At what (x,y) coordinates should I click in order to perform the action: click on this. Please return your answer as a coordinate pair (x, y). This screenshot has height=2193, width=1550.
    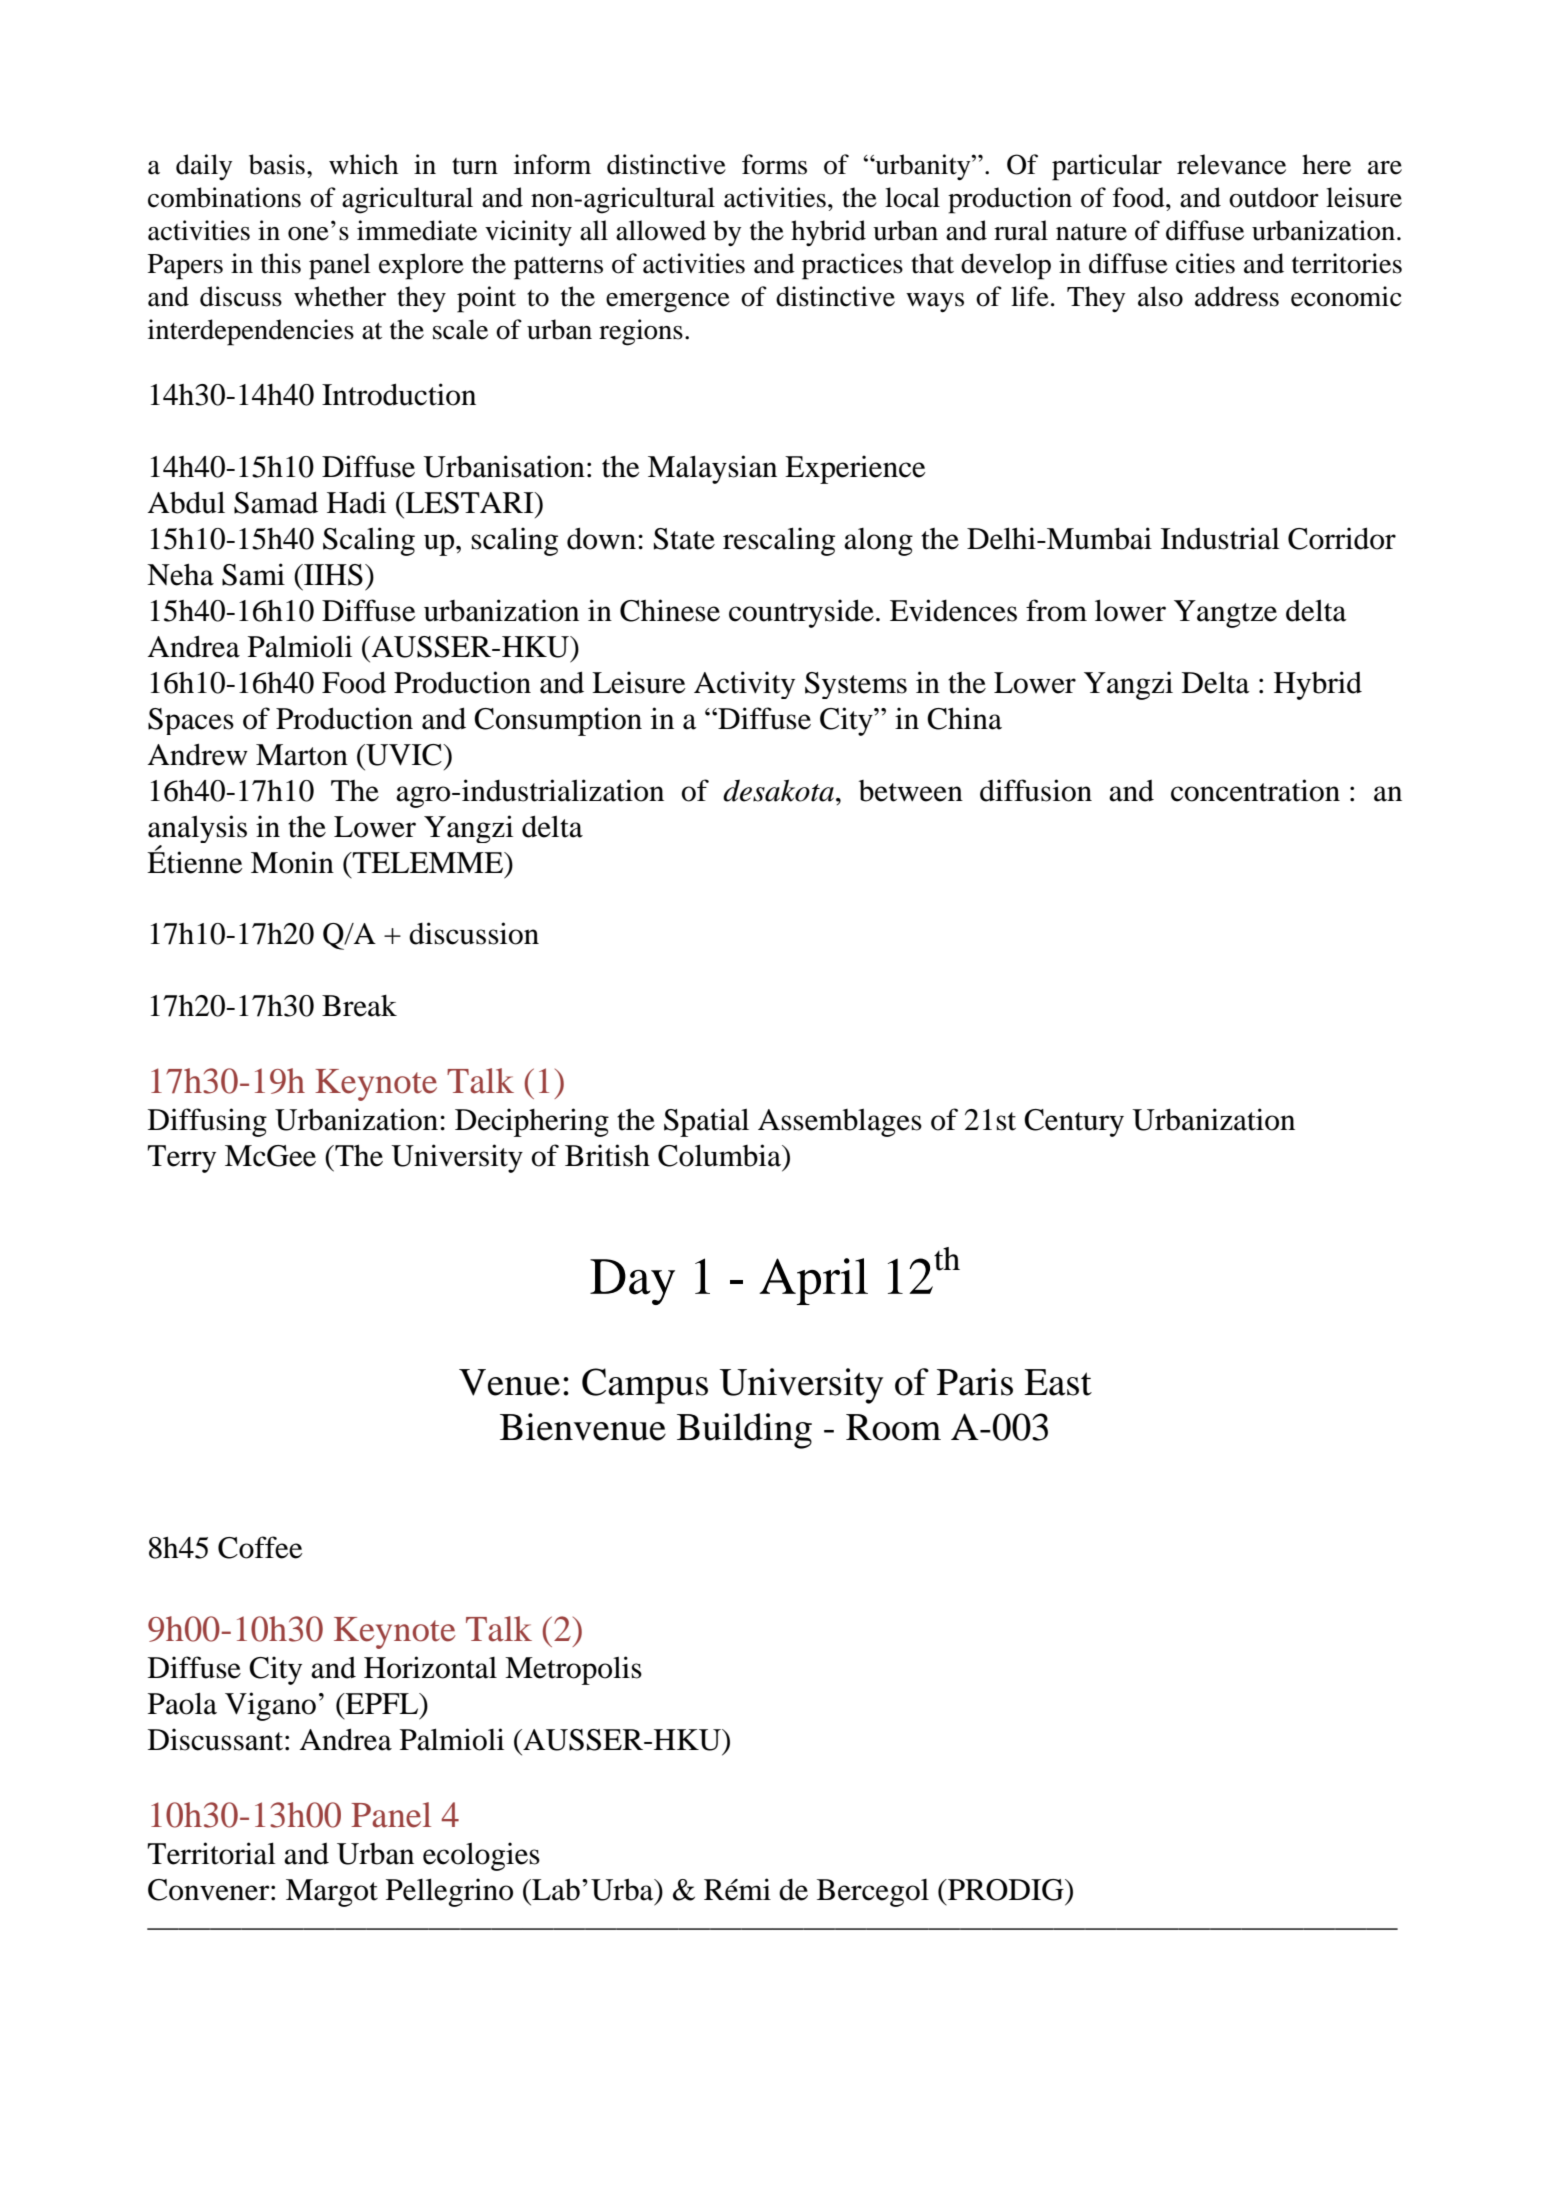
    Looking at the image, I should click on (281, 263).
